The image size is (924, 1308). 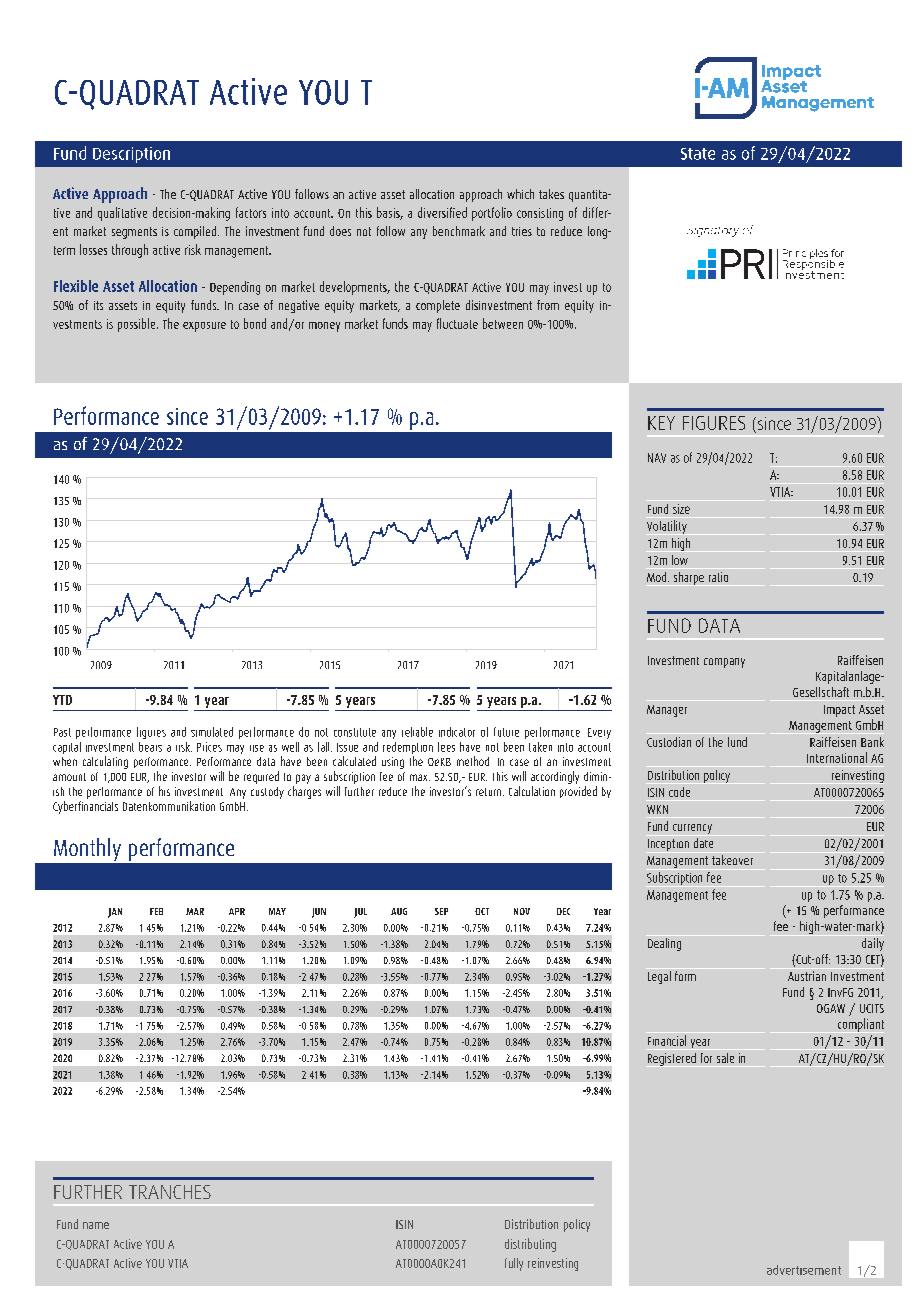 I want to click on FEB, so click(x=156, y=911).
